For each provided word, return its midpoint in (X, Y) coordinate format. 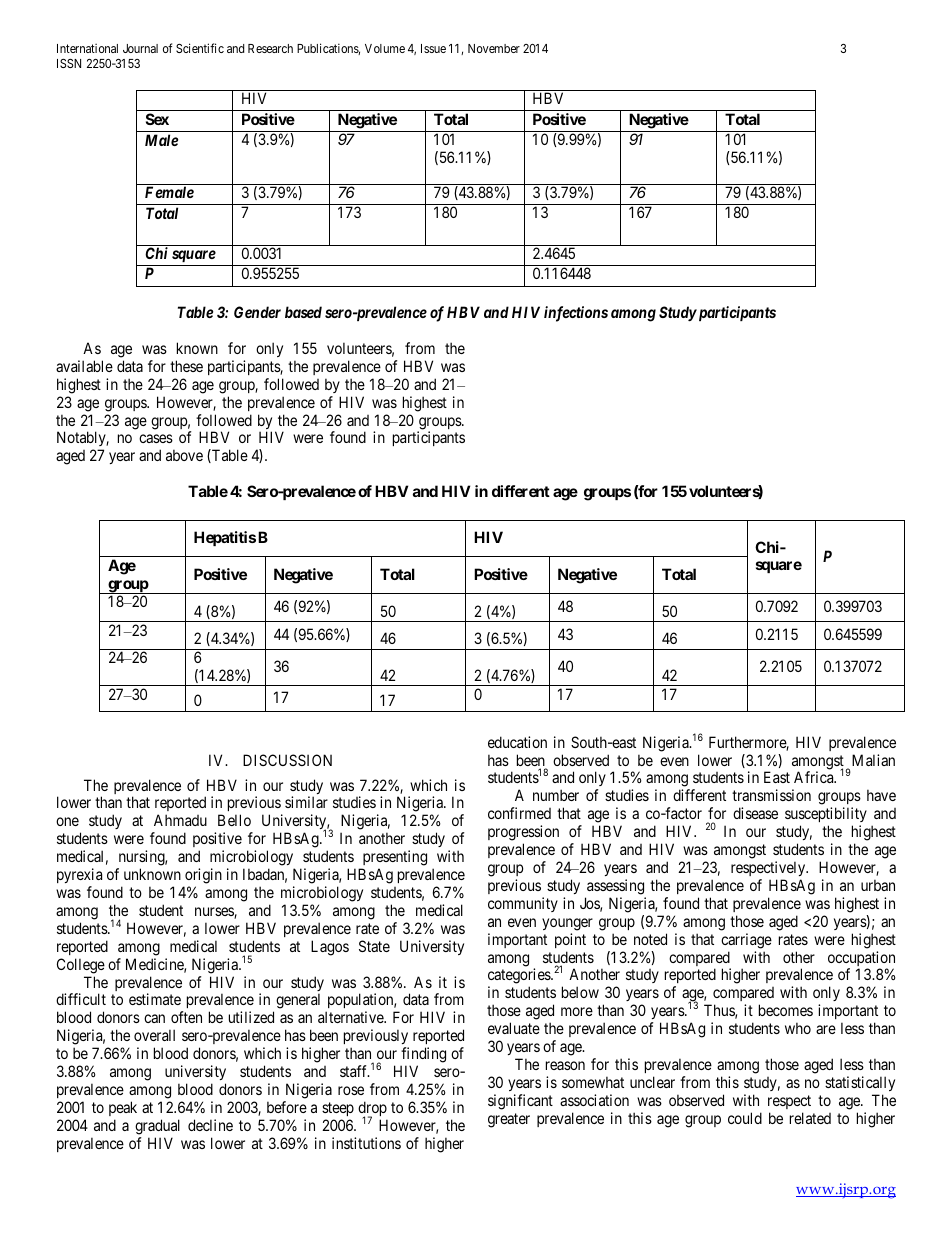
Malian (873, 760)
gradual (157, 1127)
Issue (433, 48)
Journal (140, 48)
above (184, 455)
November (494, 48)
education (517, 742)
